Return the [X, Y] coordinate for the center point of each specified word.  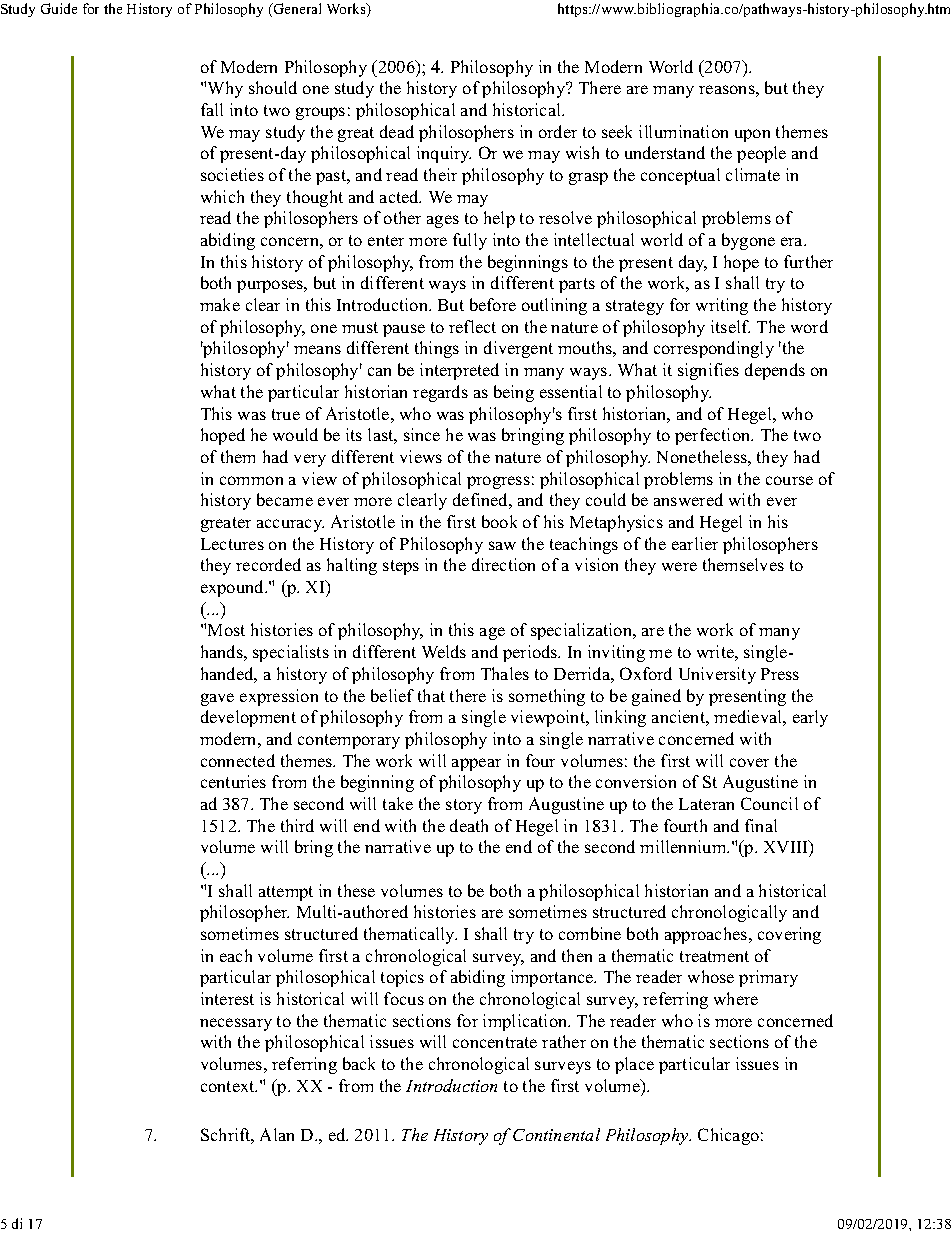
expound [234, 588]
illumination [683, 131]
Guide [59, 8]
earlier [695, 543]
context [229, 1086]
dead [397, 131]
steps [401, 567]
